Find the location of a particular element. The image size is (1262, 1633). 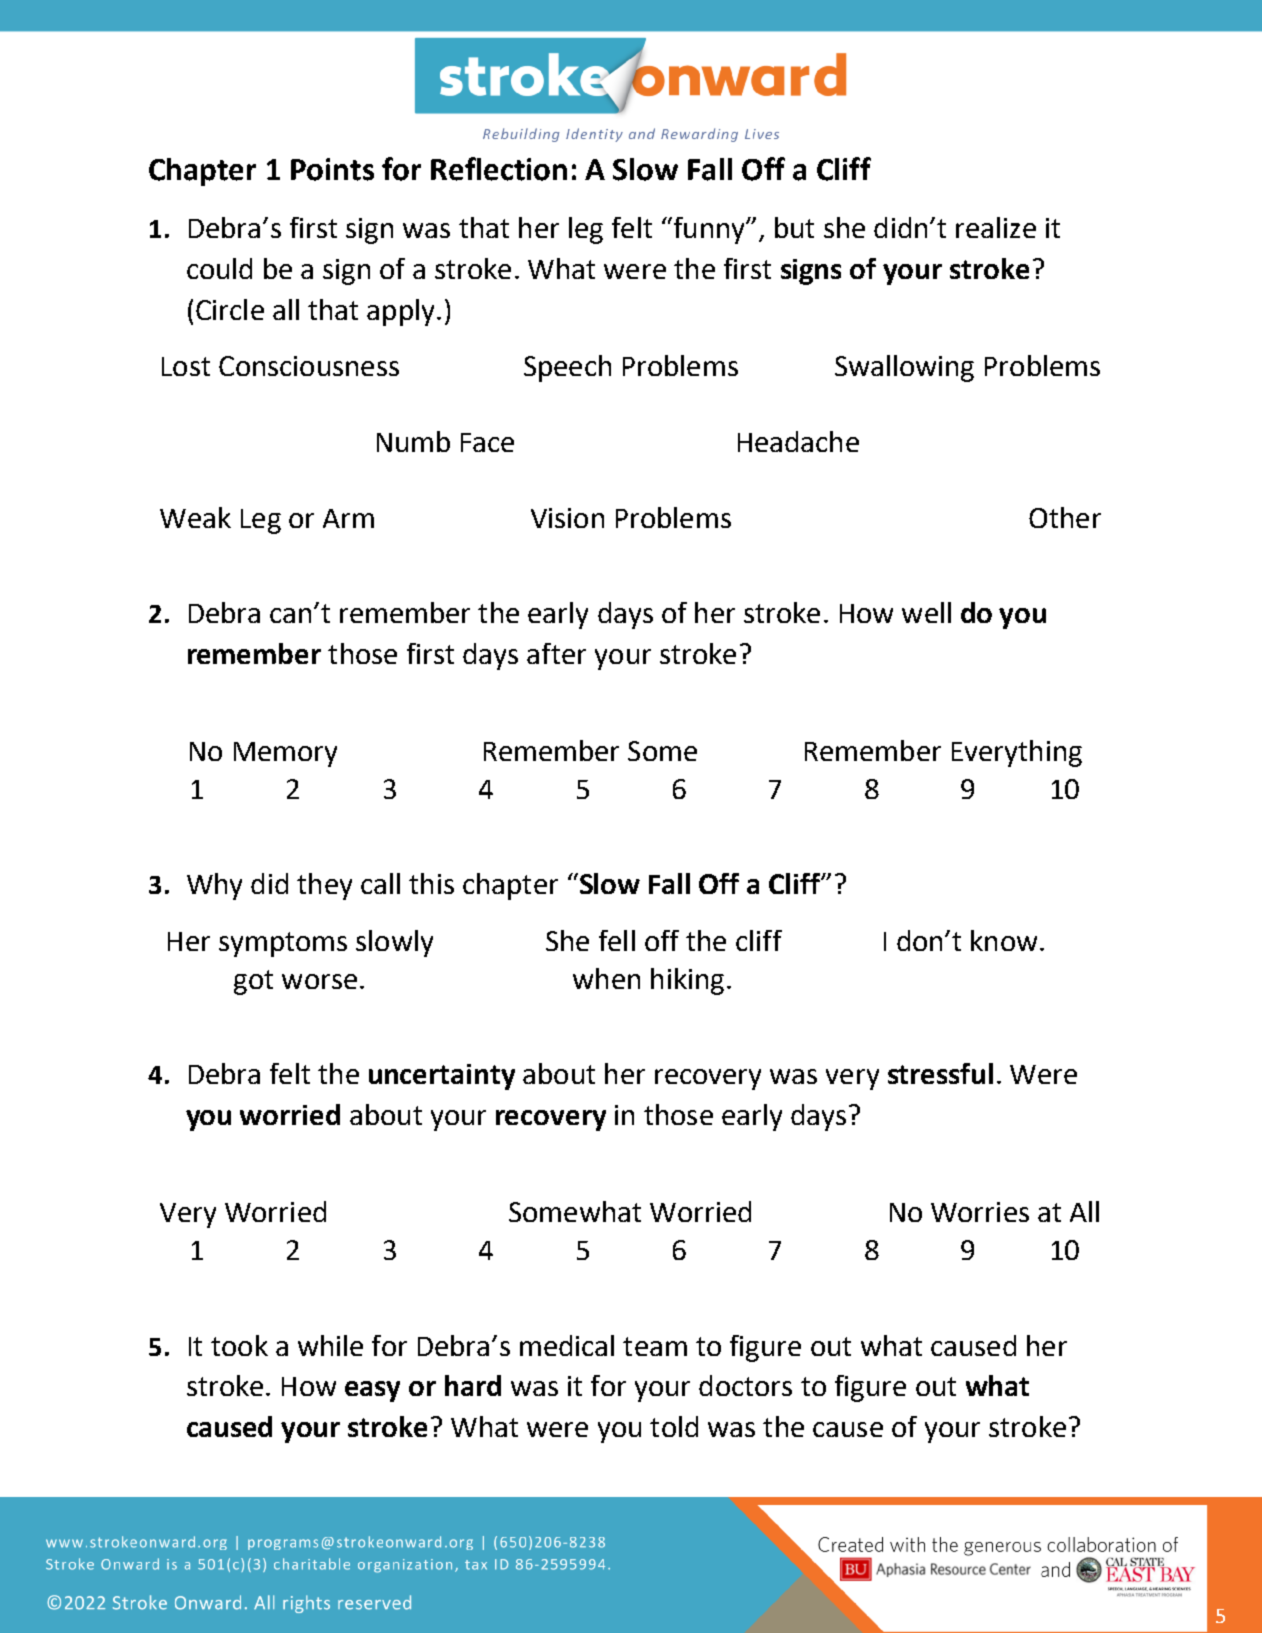

Swallowing is located at coordinates (904, 368).
